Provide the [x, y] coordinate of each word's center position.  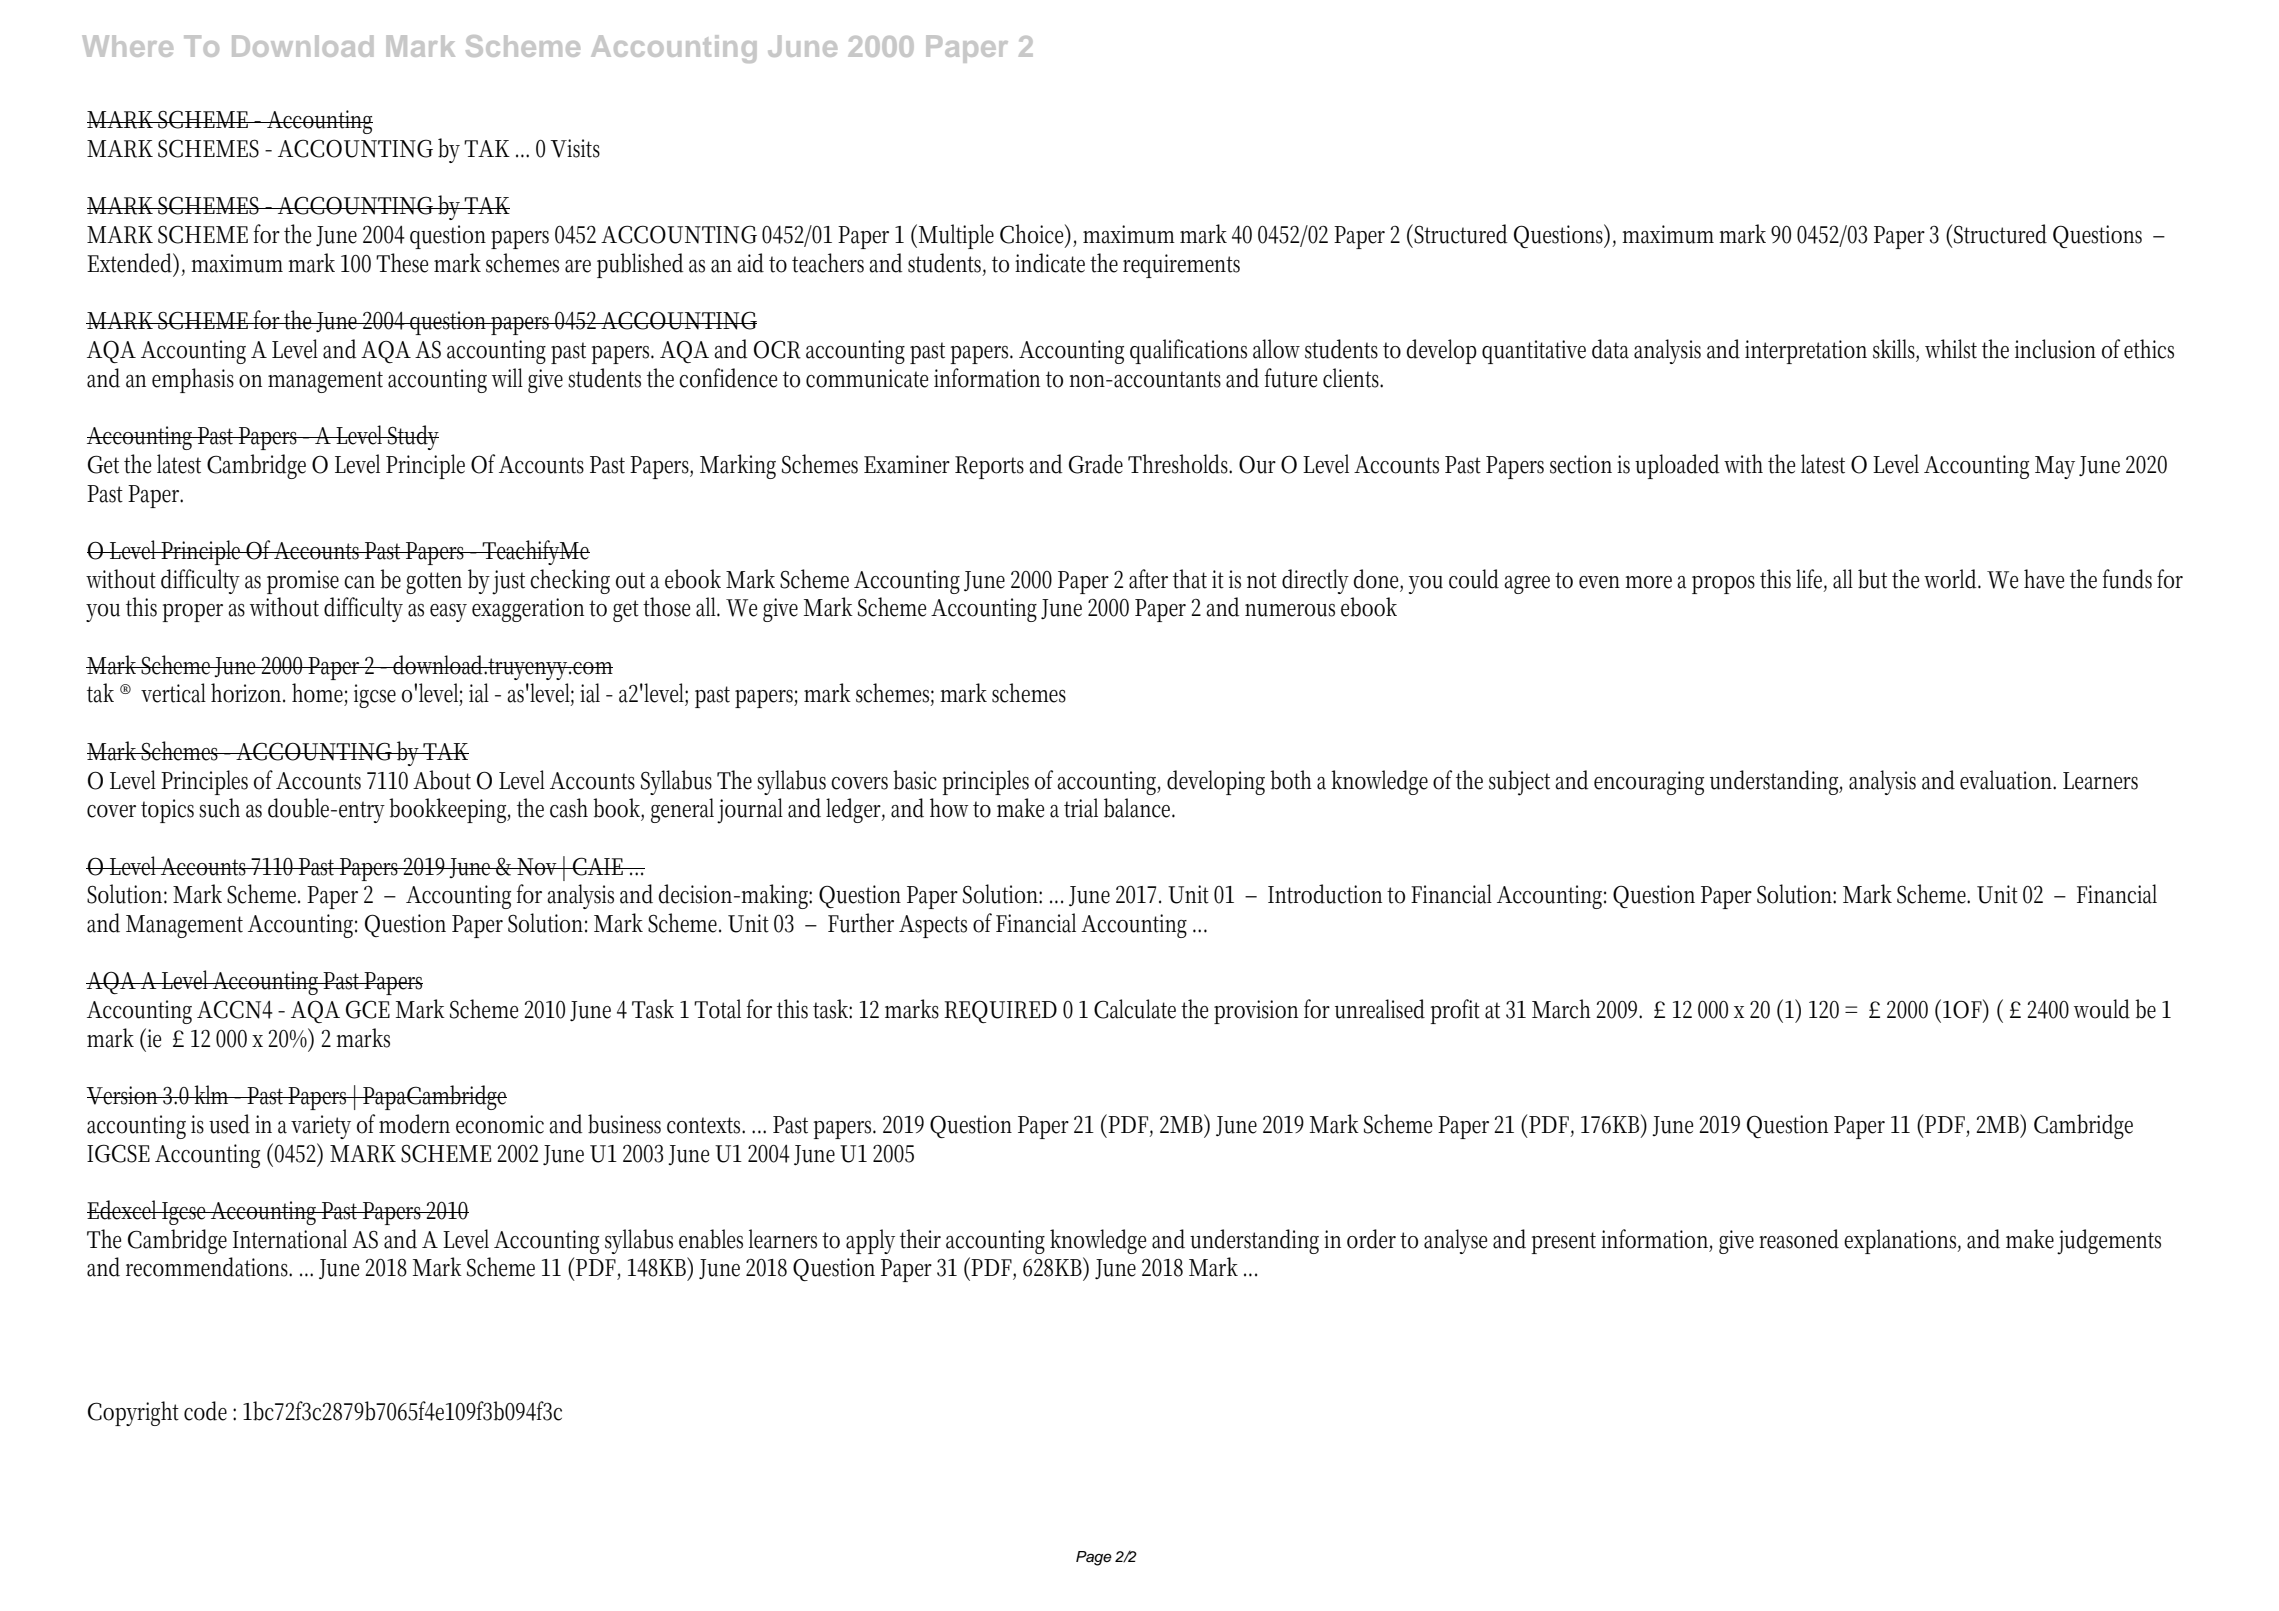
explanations [1902, 1241]
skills [1896, 350]
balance [1139, 808]
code [205, 1411]
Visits [575, 148]
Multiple [956, 236]
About [442, 780]
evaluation [2008, 780]
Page [1094, 1558]
